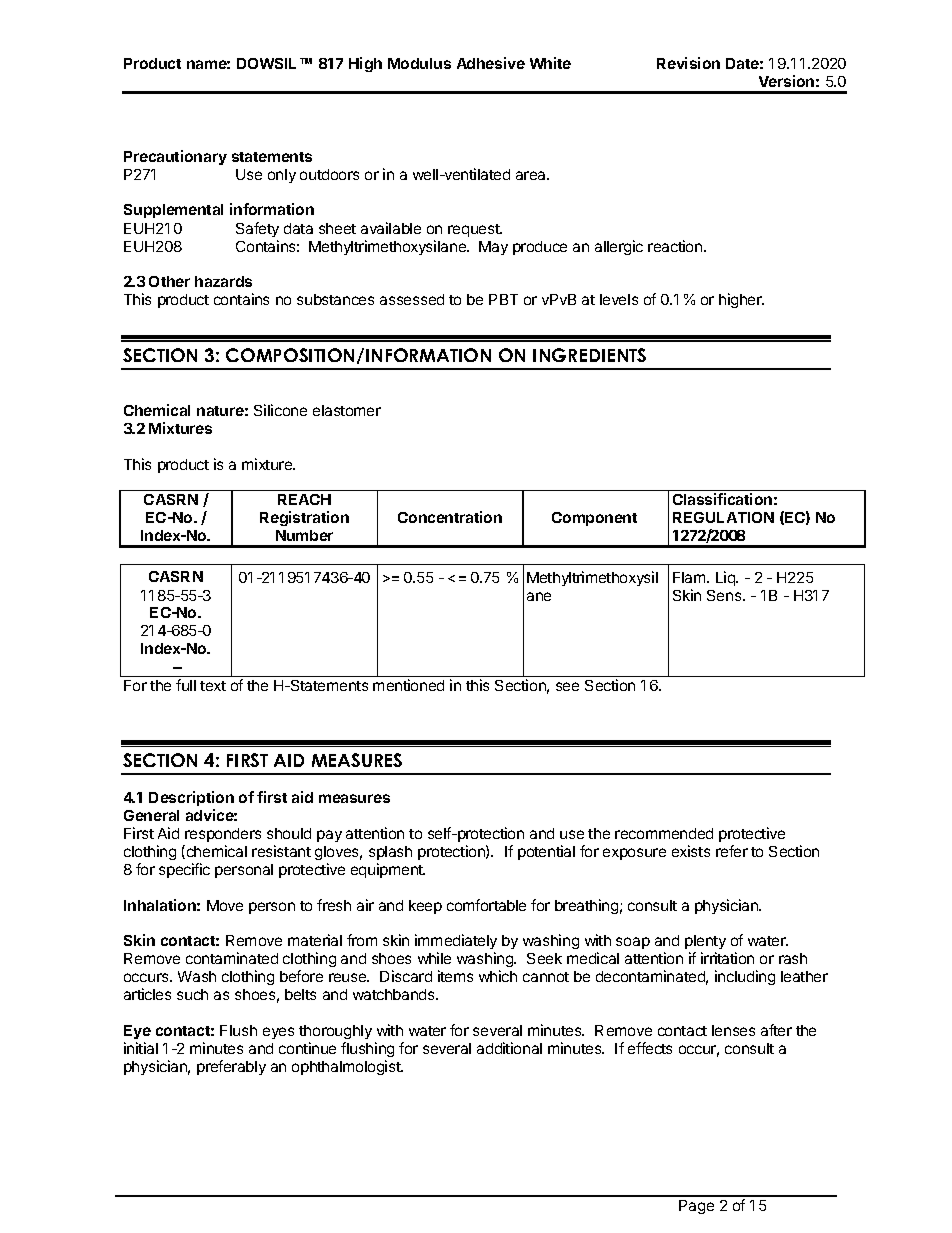 This screenshot has height=1233, width=952. What do you see at coordinates (175, 157) in the screenshot?
I see `Precautionary` at bounding box center [175, 157].
